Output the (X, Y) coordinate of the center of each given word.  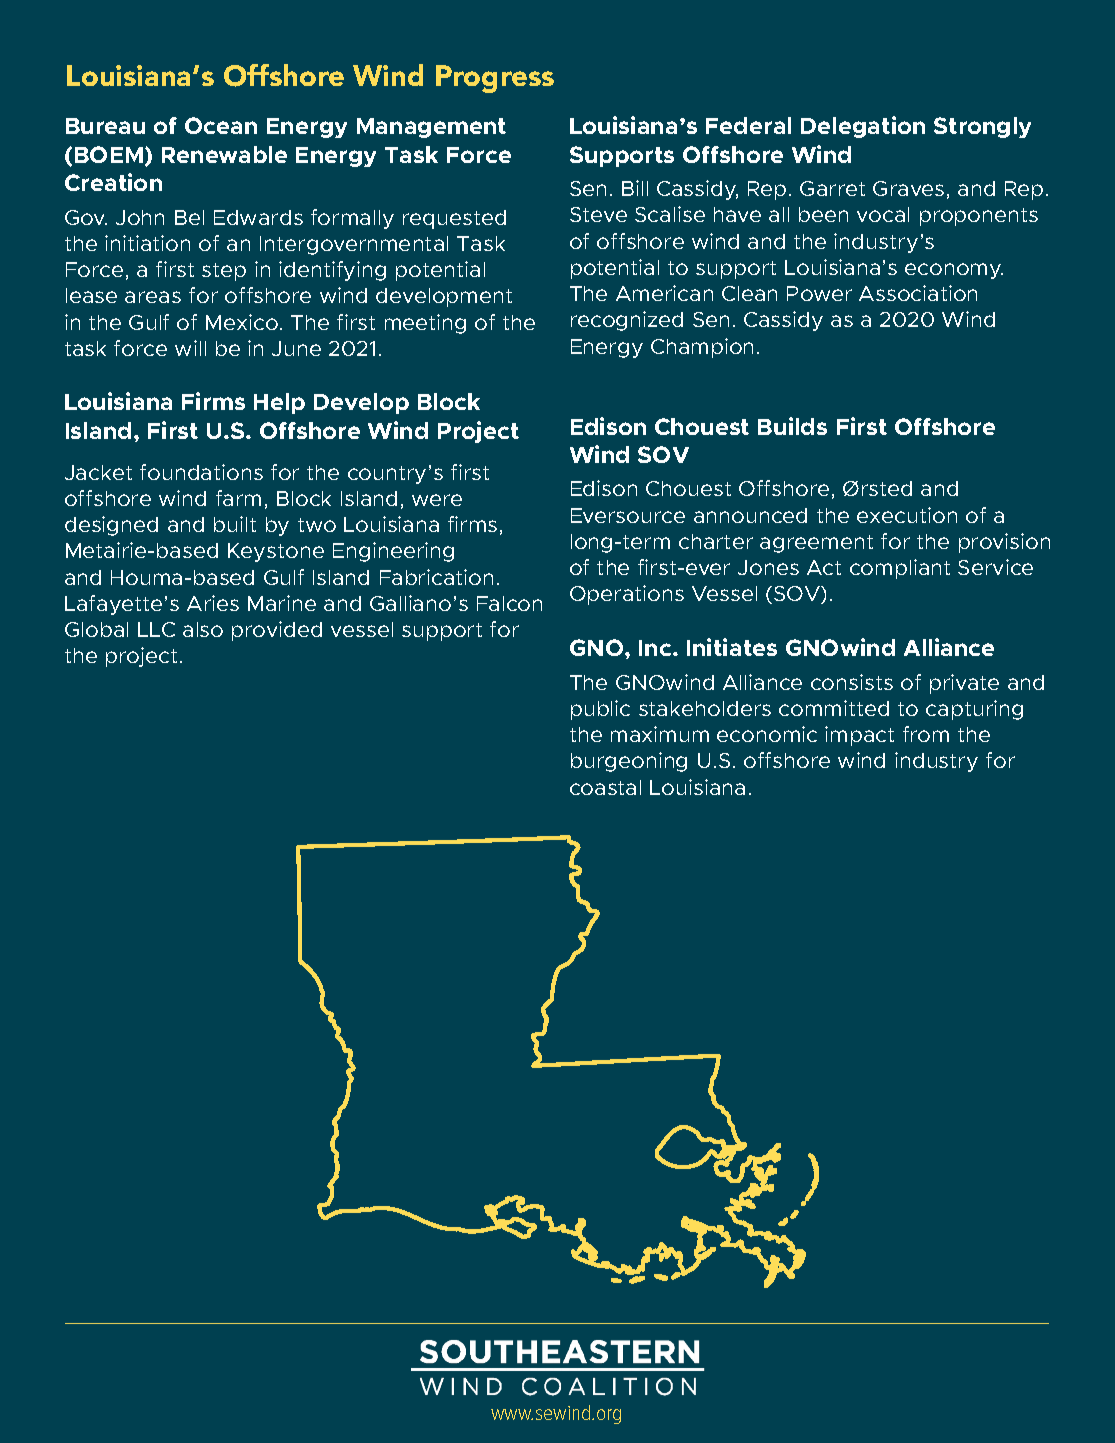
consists (852, 682)
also (203, 629)
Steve (598, 214)
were (437, 500)
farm (238, 498)
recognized (627, 321)
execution (907, 515)
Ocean (221, 125)
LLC (156, 629)
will (190, 348)
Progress (495, 79)
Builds (792, 426)
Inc (656, 648)
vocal (883, 214)
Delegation (863, 127)
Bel (189, 217)
